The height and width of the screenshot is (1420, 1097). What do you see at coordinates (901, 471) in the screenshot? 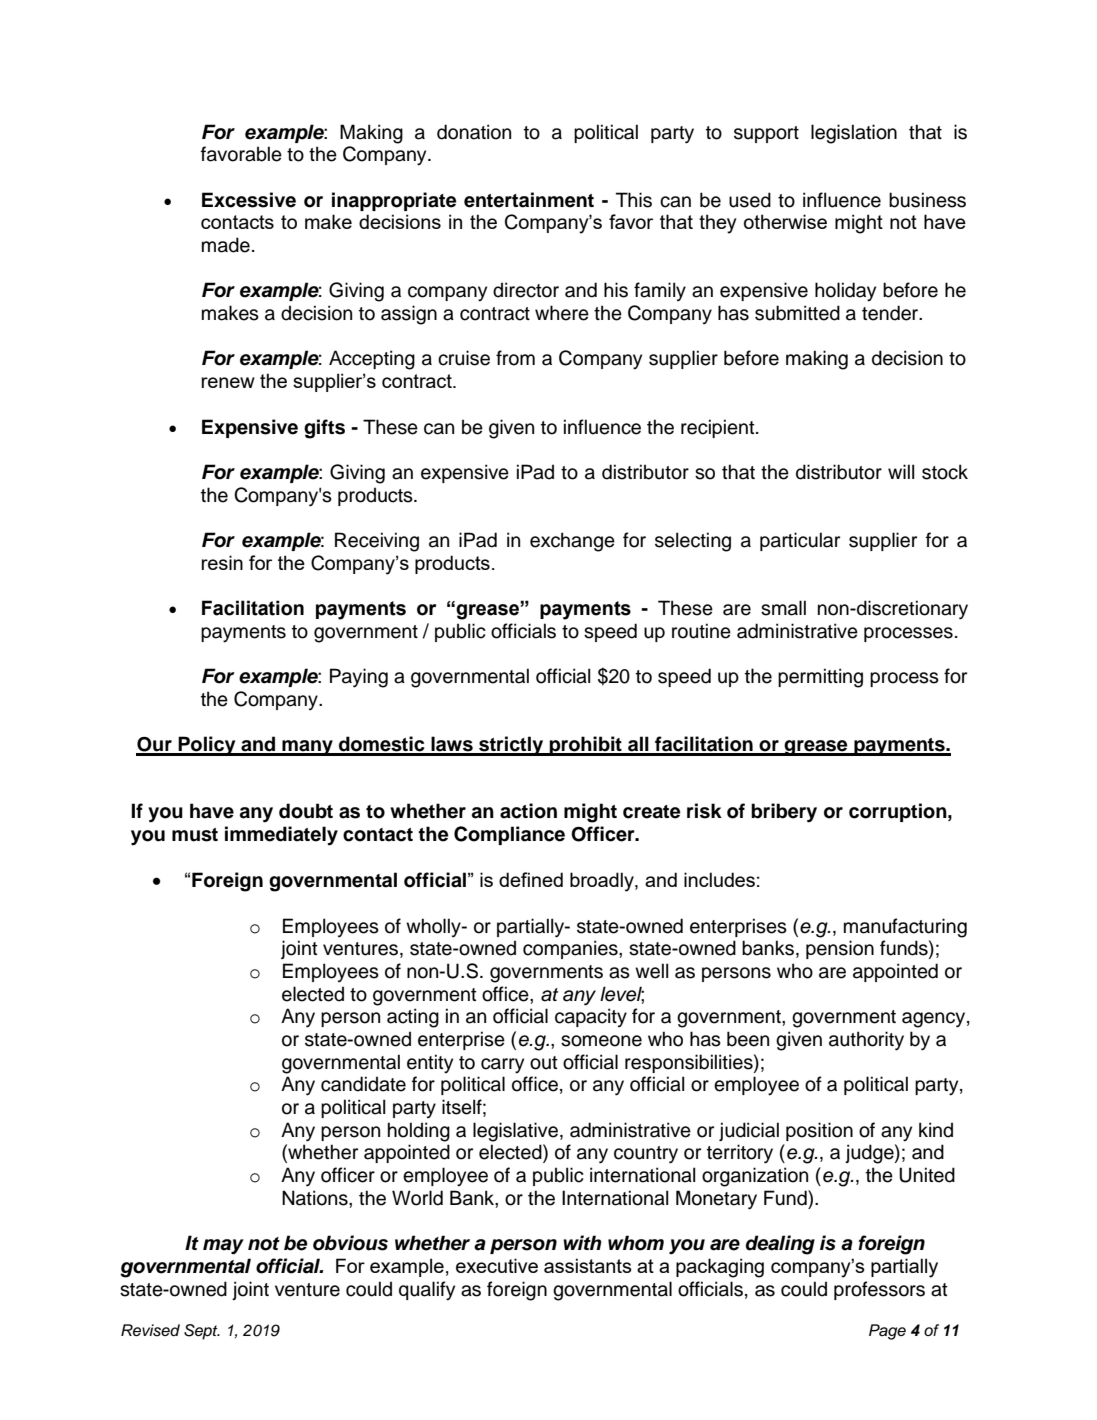
I see `will` at bounding box center [901, 471].
